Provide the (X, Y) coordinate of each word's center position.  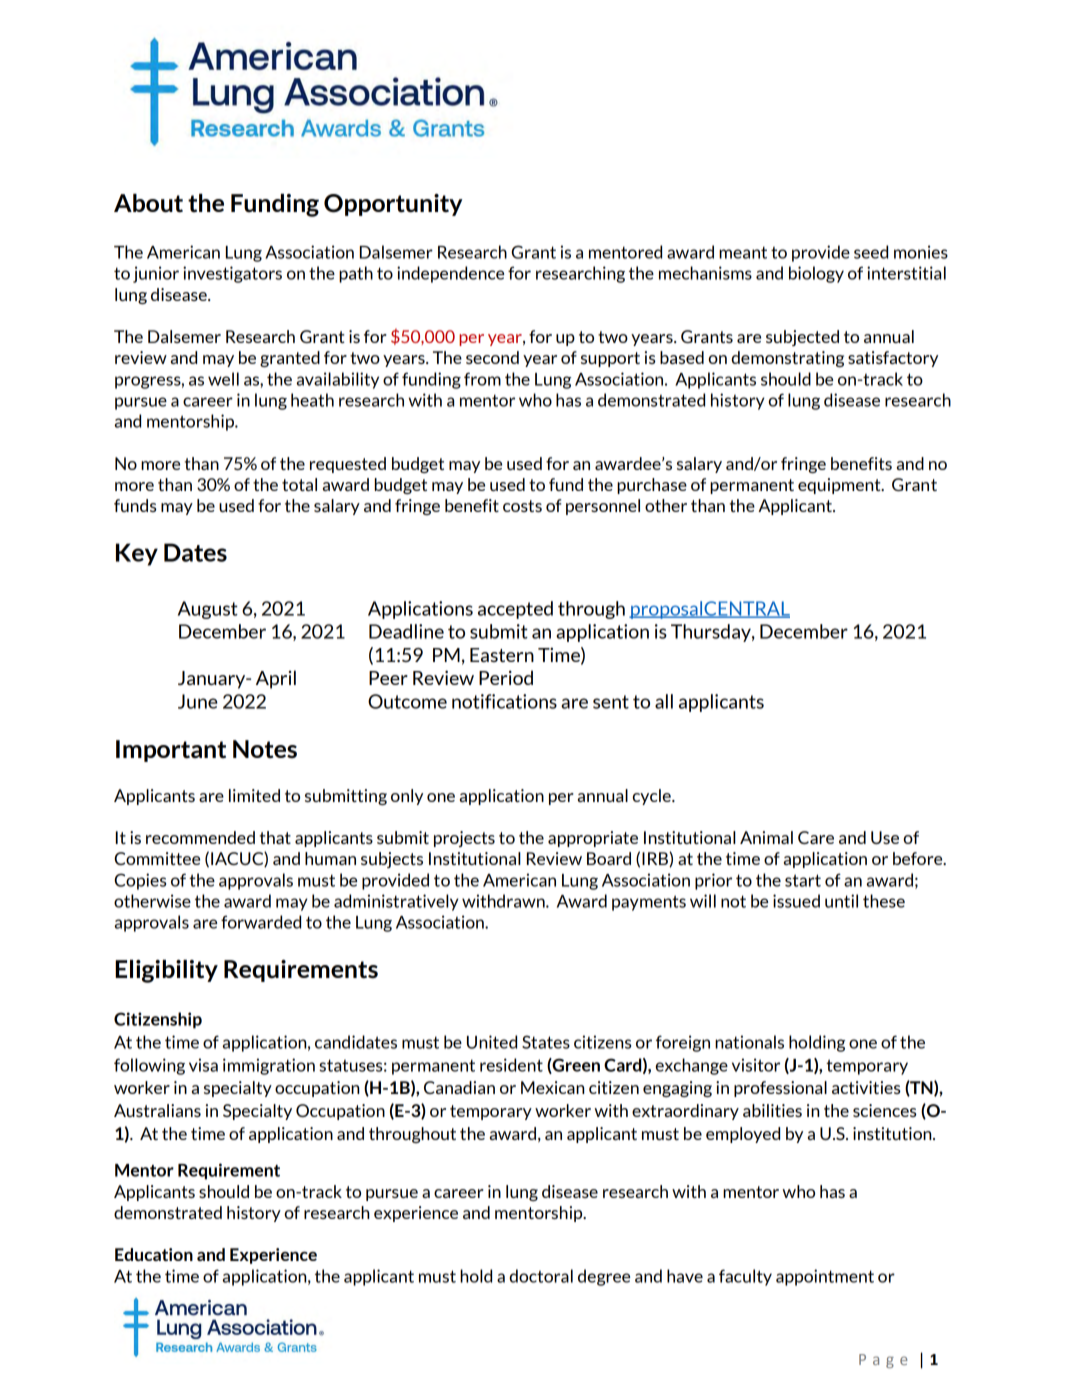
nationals (749, 1042)
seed (871, 252)
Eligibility (166, 971)
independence (450, 274)
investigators (232, 274)
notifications (504, 701)
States (546, 1042)
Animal (766, 837)
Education (154, 1254)
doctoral (541, 1276)
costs (522, 506)
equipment (840, 486)
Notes (265, 749)
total (299, 484)
